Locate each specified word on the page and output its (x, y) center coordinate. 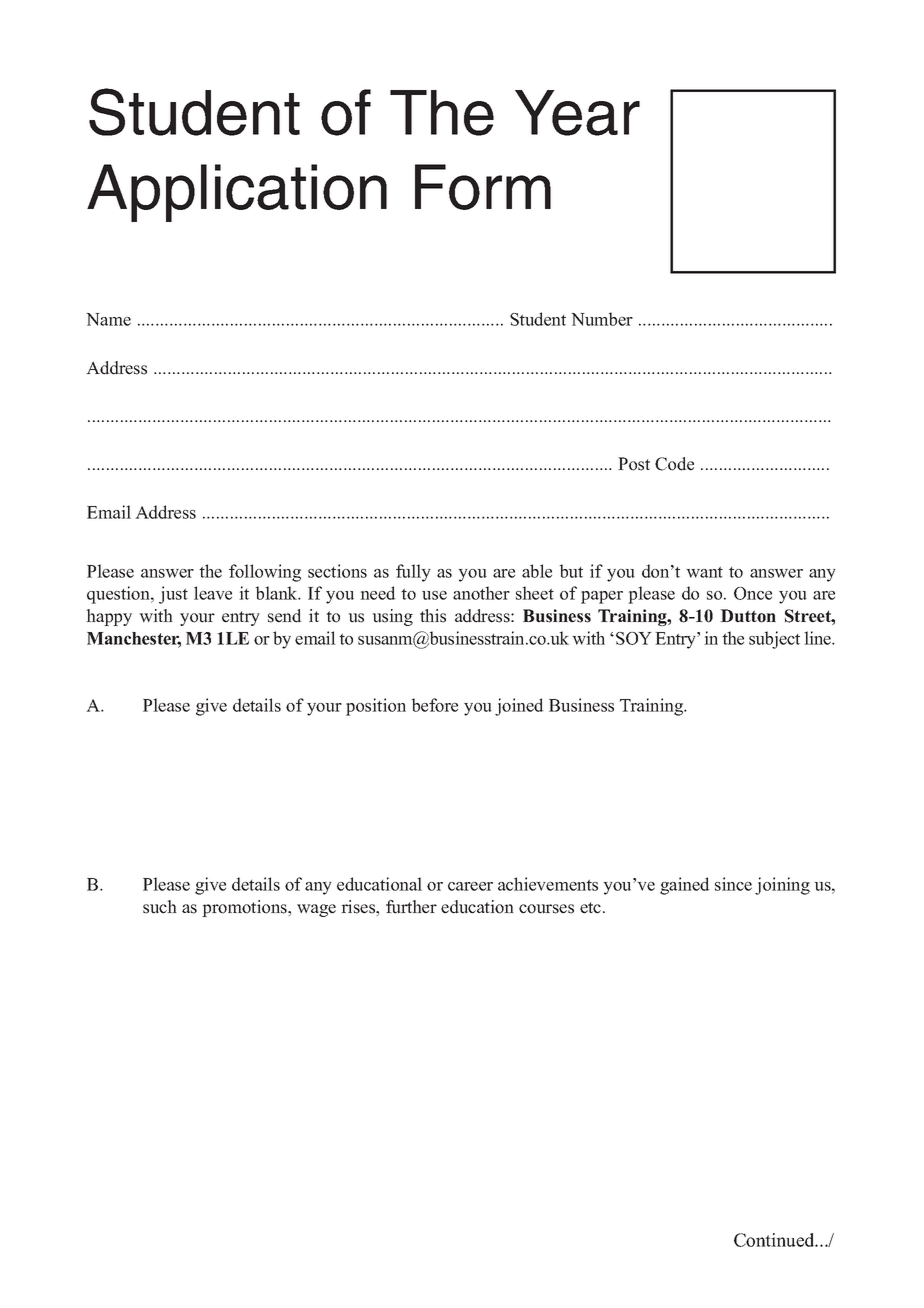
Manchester (134, 639)
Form (483, 187)
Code (674, 464)
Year (577, 113)
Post (634, 464)
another (481, 593)
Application (237, 193)
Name (108, 319)
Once (753, 593)
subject (774, 640)
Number (602, 319)
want (704, 572)
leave (213, 593)
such (160, 907)
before (435, 705)
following (265, 573)
